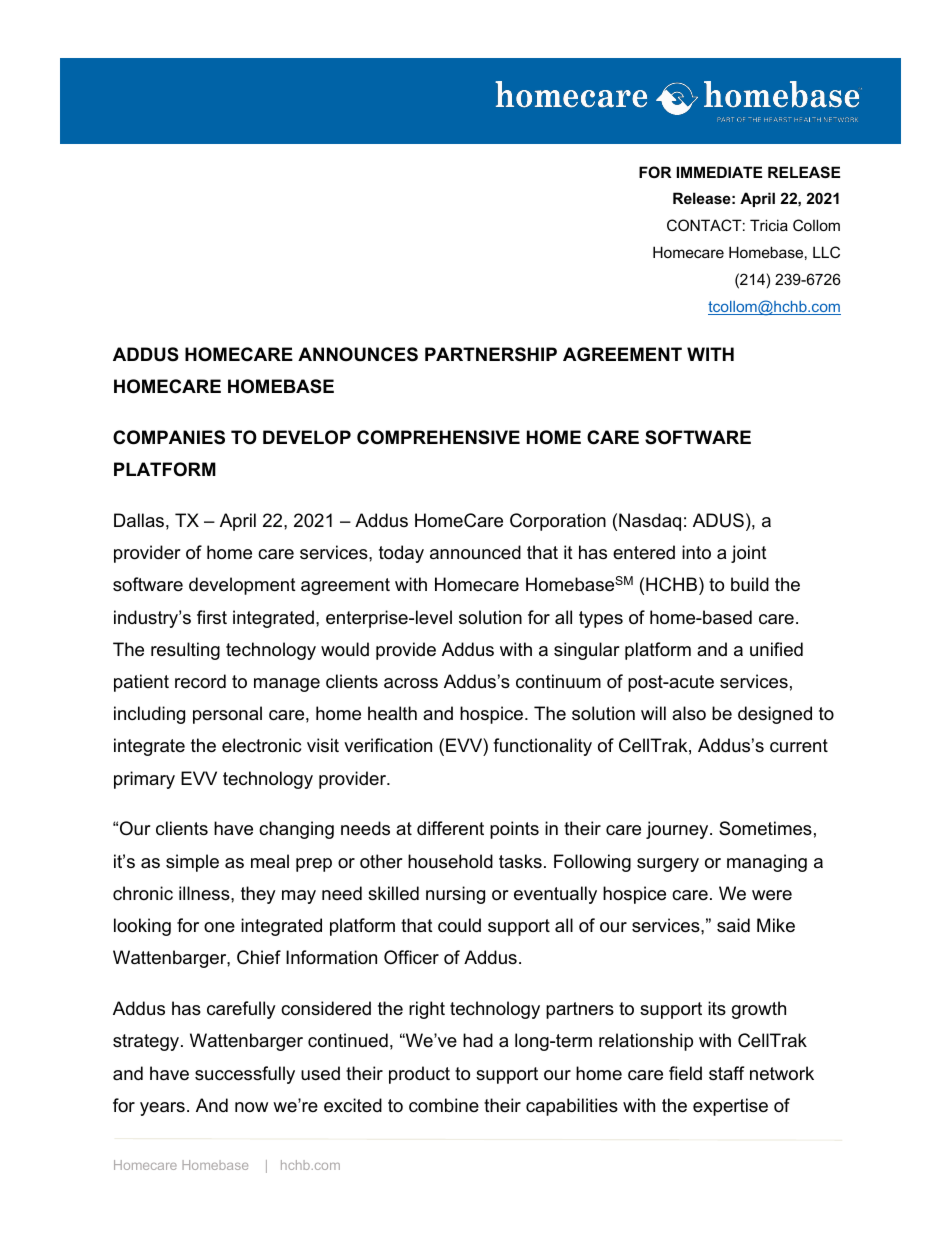 This image has height=1233, width=952. Describe the element at coordinates (212, 617) in the image. I see `first` at that location.
